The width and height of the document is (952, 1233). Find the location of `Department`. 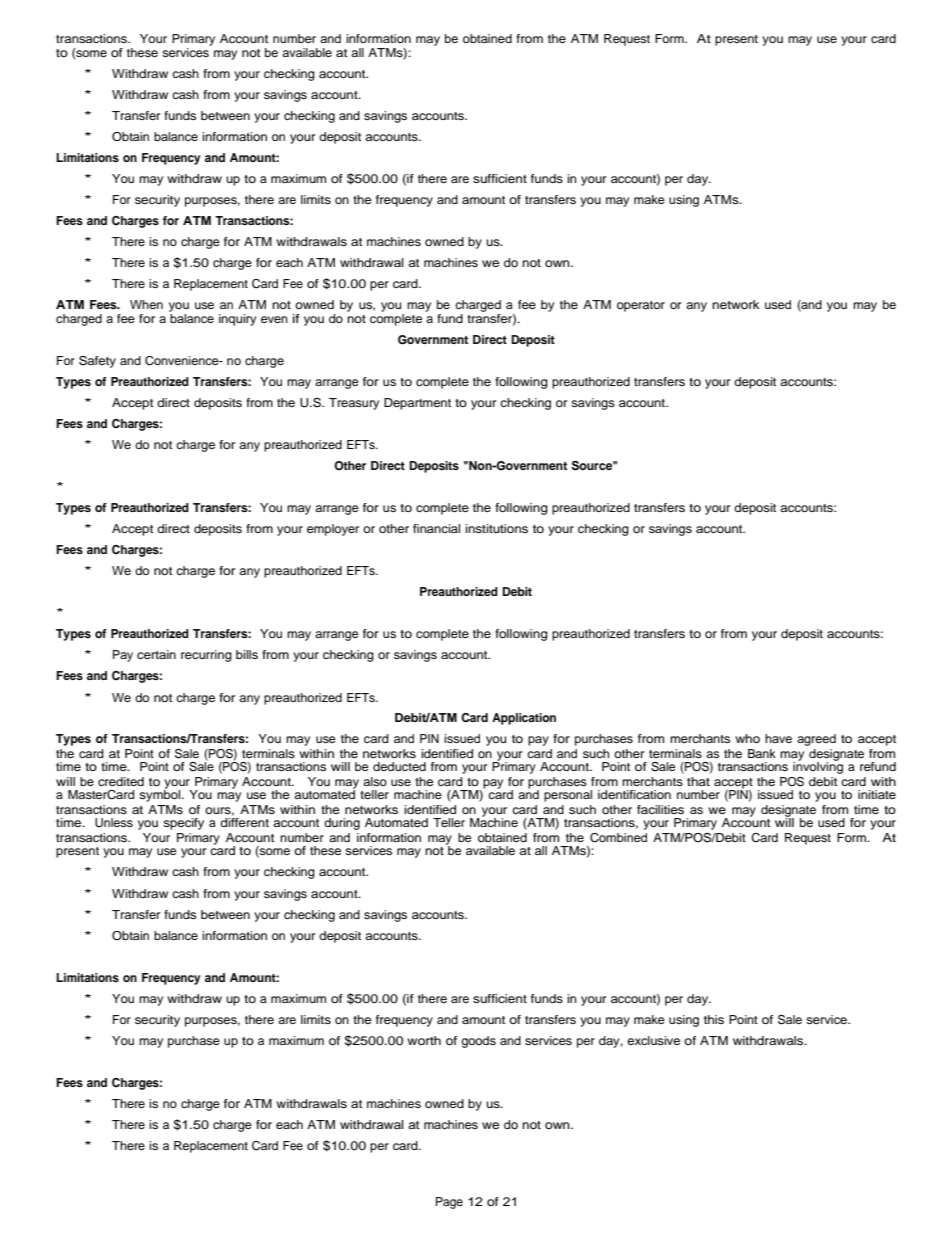

Department is located at coordinates (417, 404).
